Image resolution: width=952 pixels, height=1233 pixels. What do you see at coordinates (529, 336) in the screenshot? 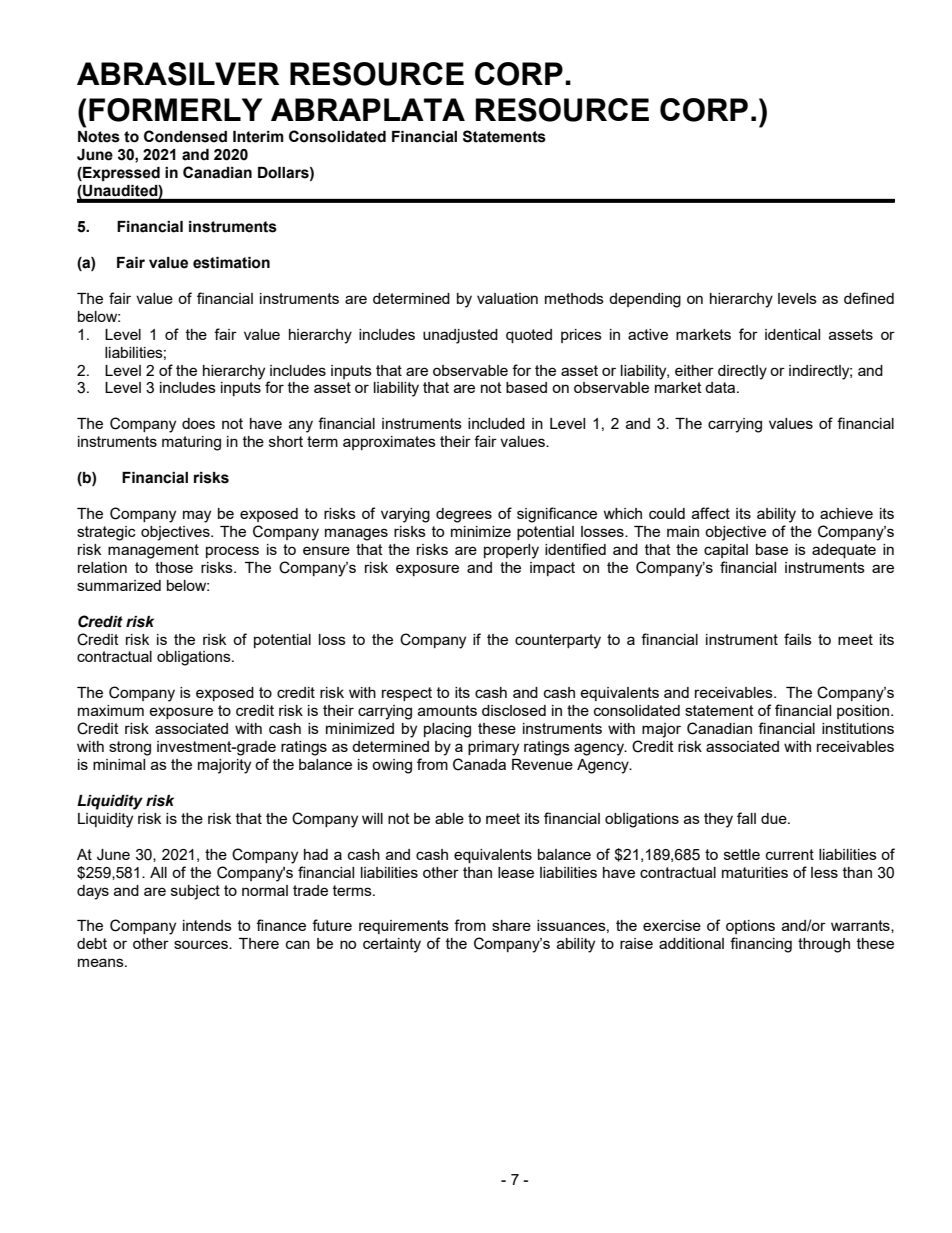
I see `quoted` at bounding box center [529, 336].
